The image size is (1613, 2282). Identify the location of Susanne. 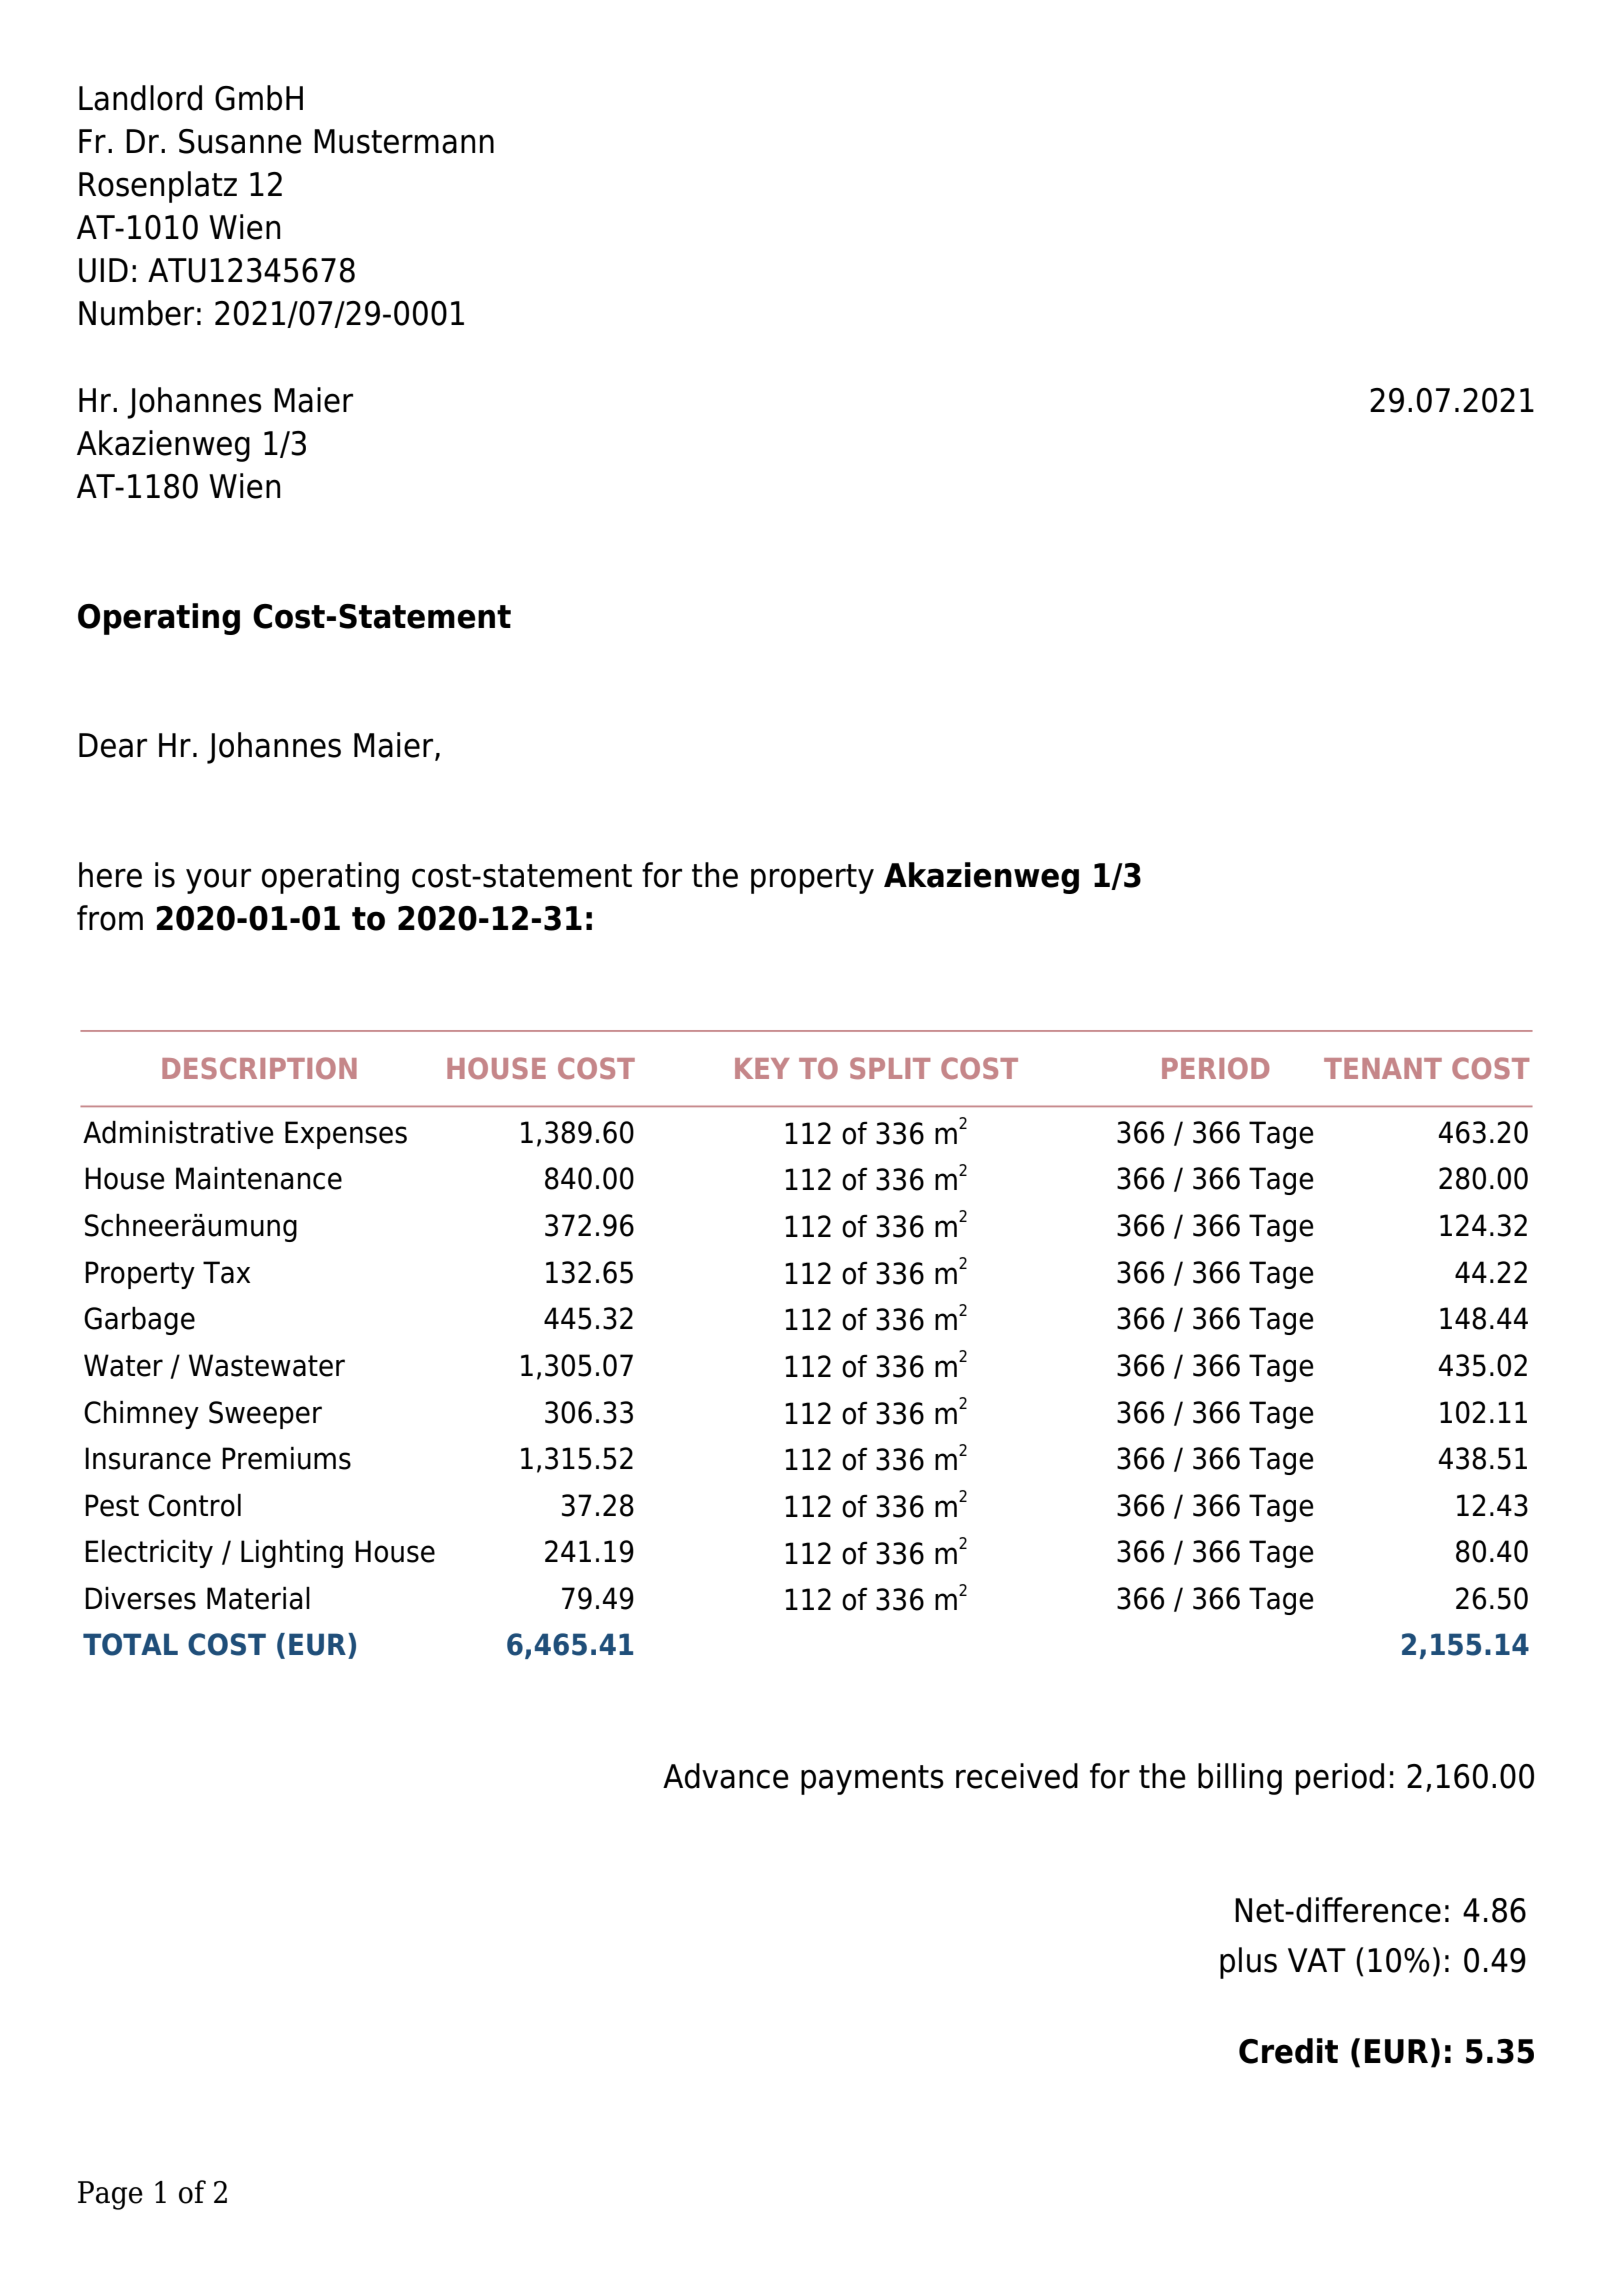
(240, 141).
